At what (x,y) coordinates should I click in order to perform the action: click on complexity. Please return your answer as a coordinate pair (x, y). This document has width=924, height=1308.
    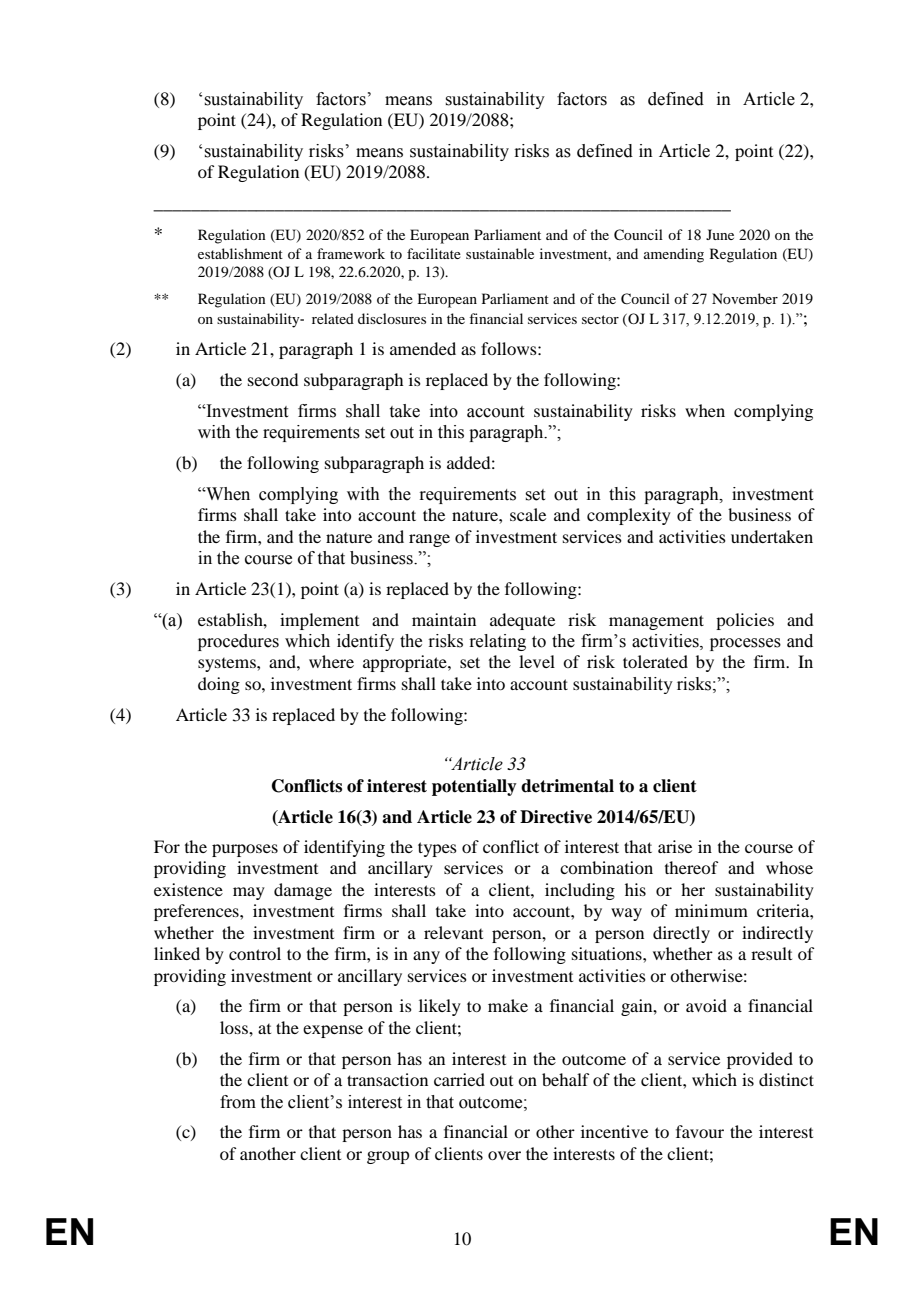
    Looking at the image, I should click on (629, 516).
